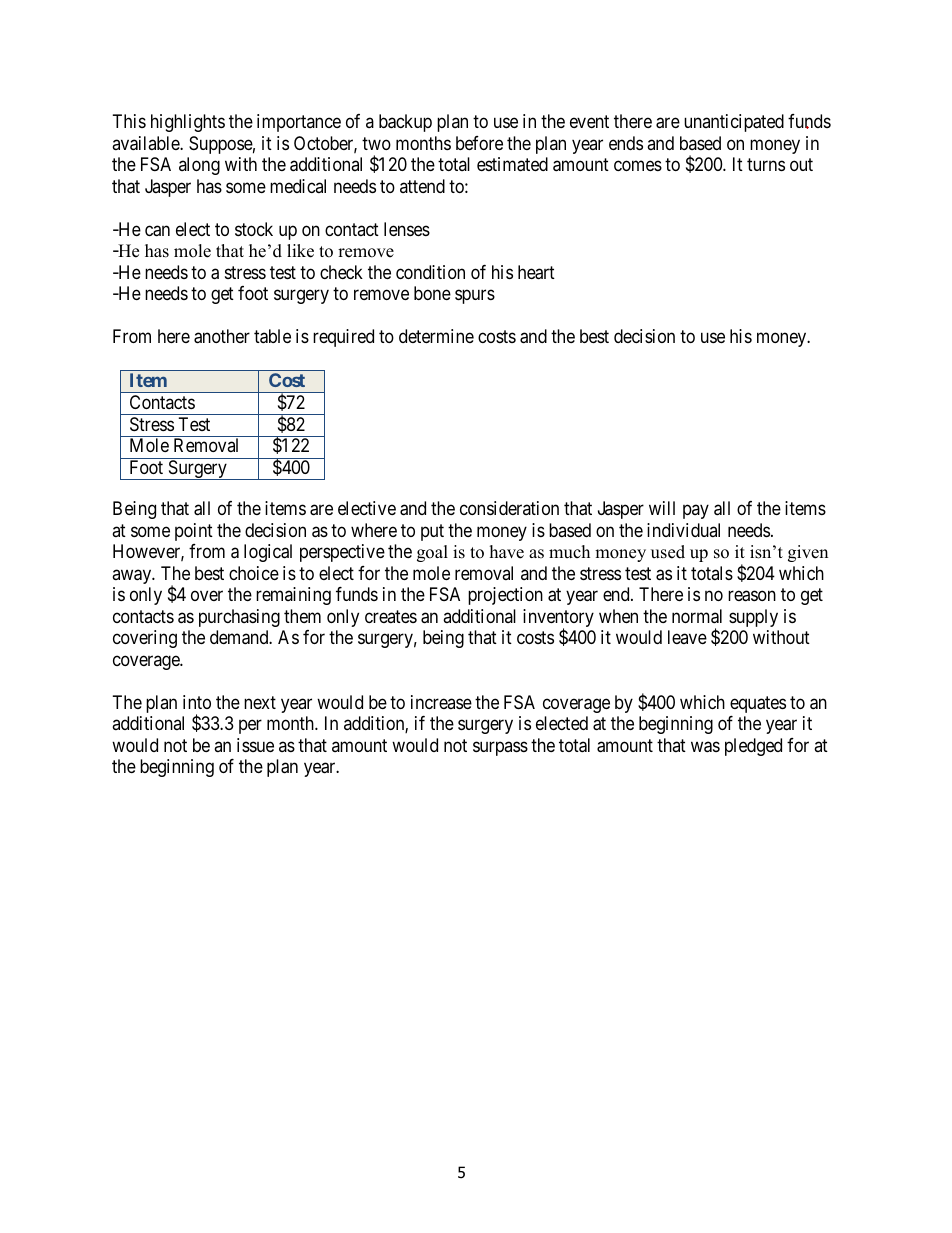 The image size is (952, 1233). What do you see at coordinates (188, 123) in the screenshot?
I see `highlights` at bounding box center [188, 123].
